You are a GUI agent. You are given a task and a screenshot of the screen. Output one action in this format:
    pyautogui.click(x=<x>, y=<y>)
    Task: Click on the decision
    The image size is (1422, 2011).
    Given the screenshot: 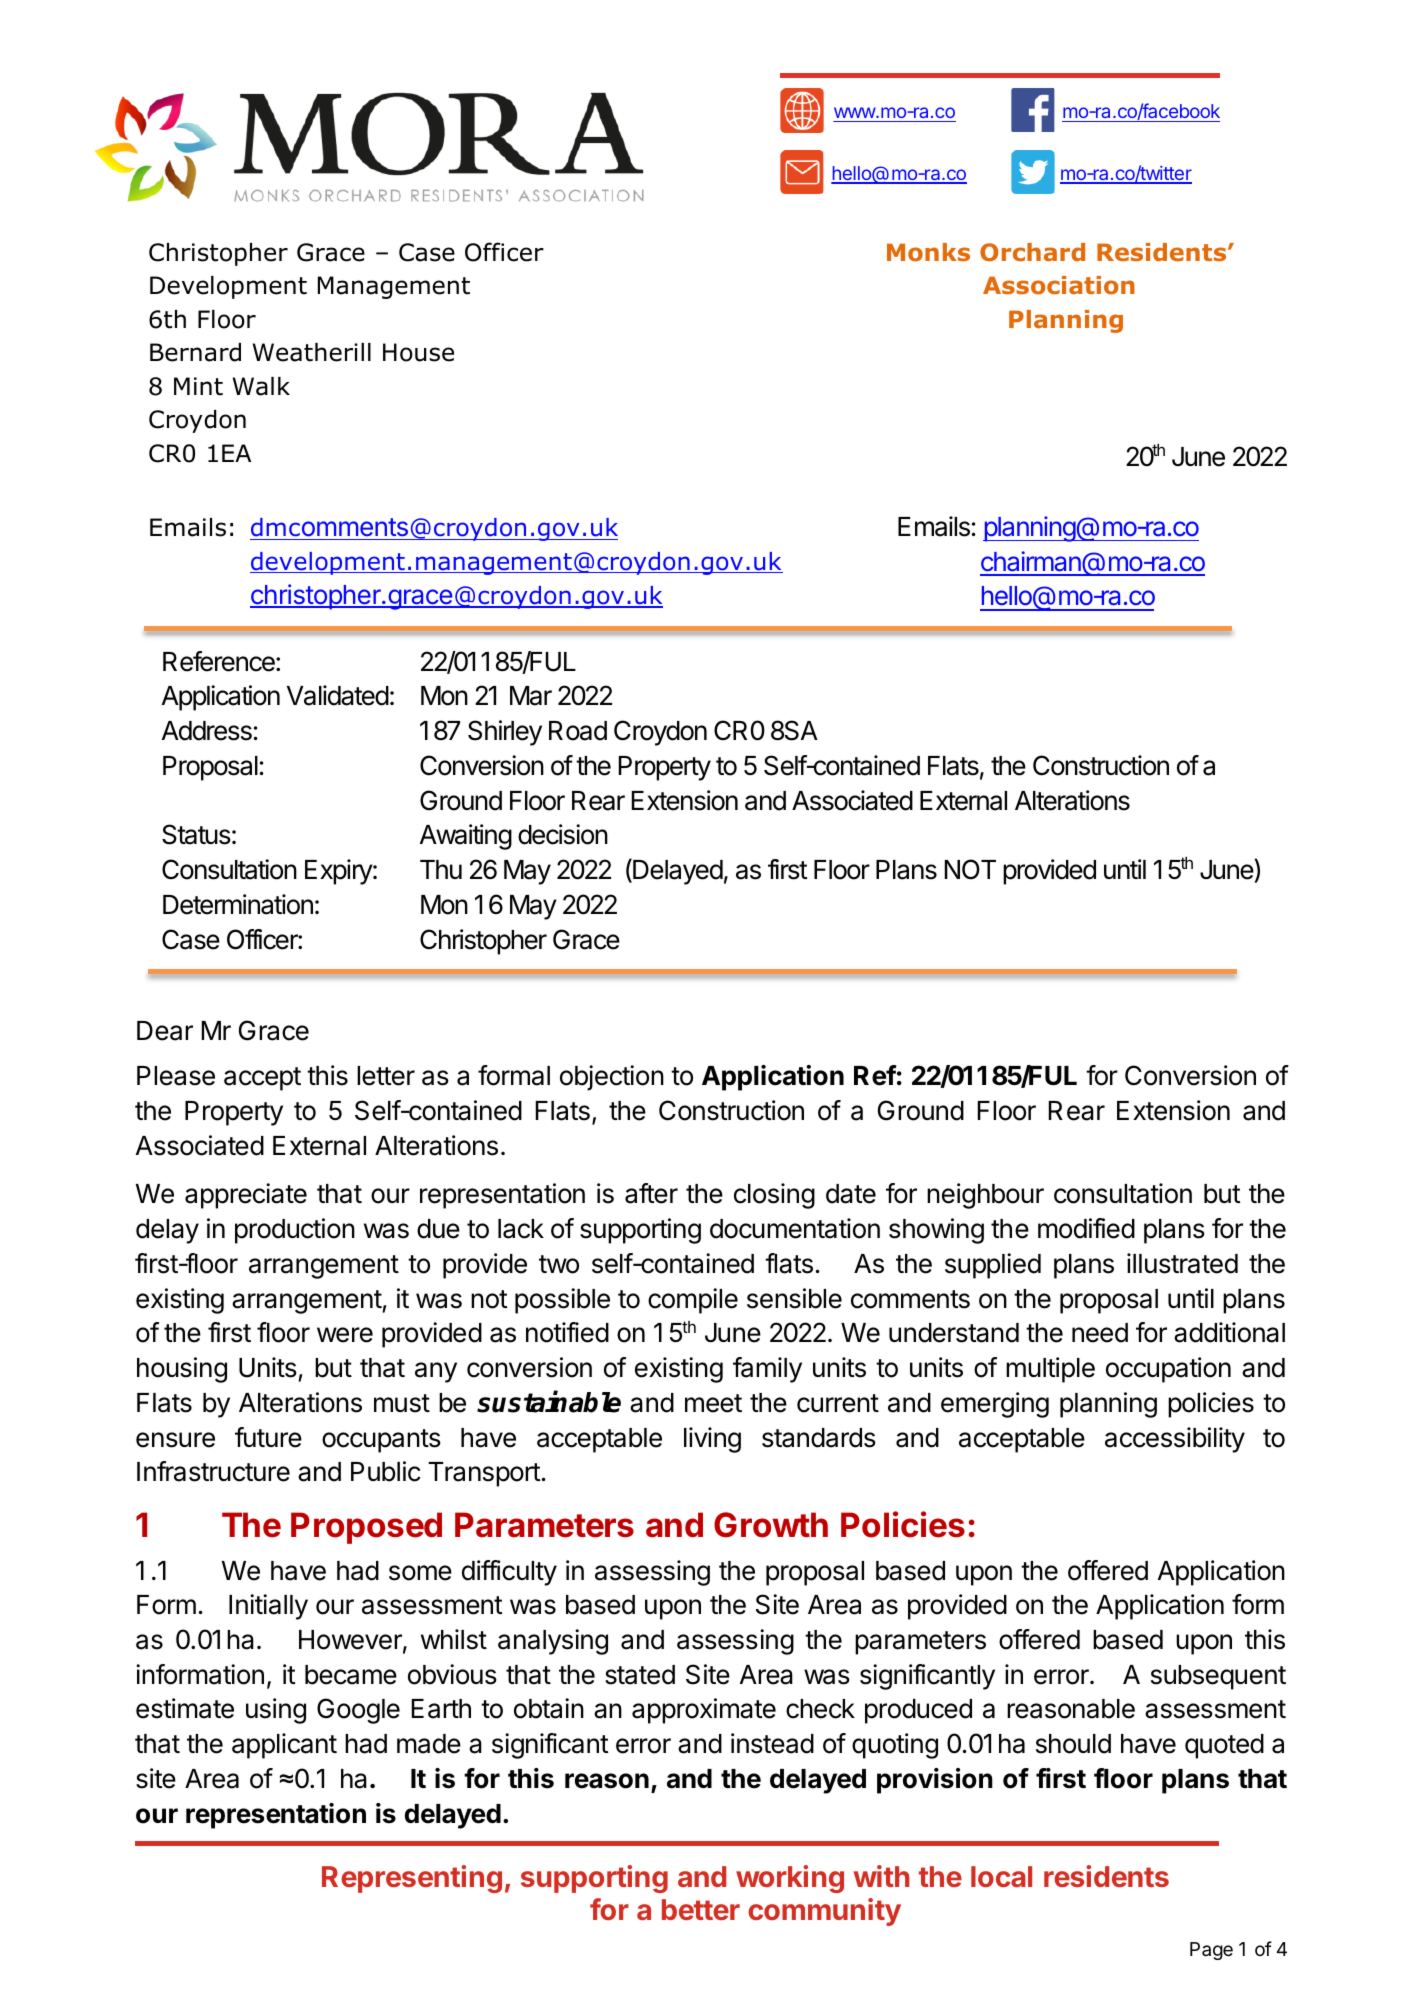 What is the action you would take?
    pyautogui.click(x=563, y=834)
